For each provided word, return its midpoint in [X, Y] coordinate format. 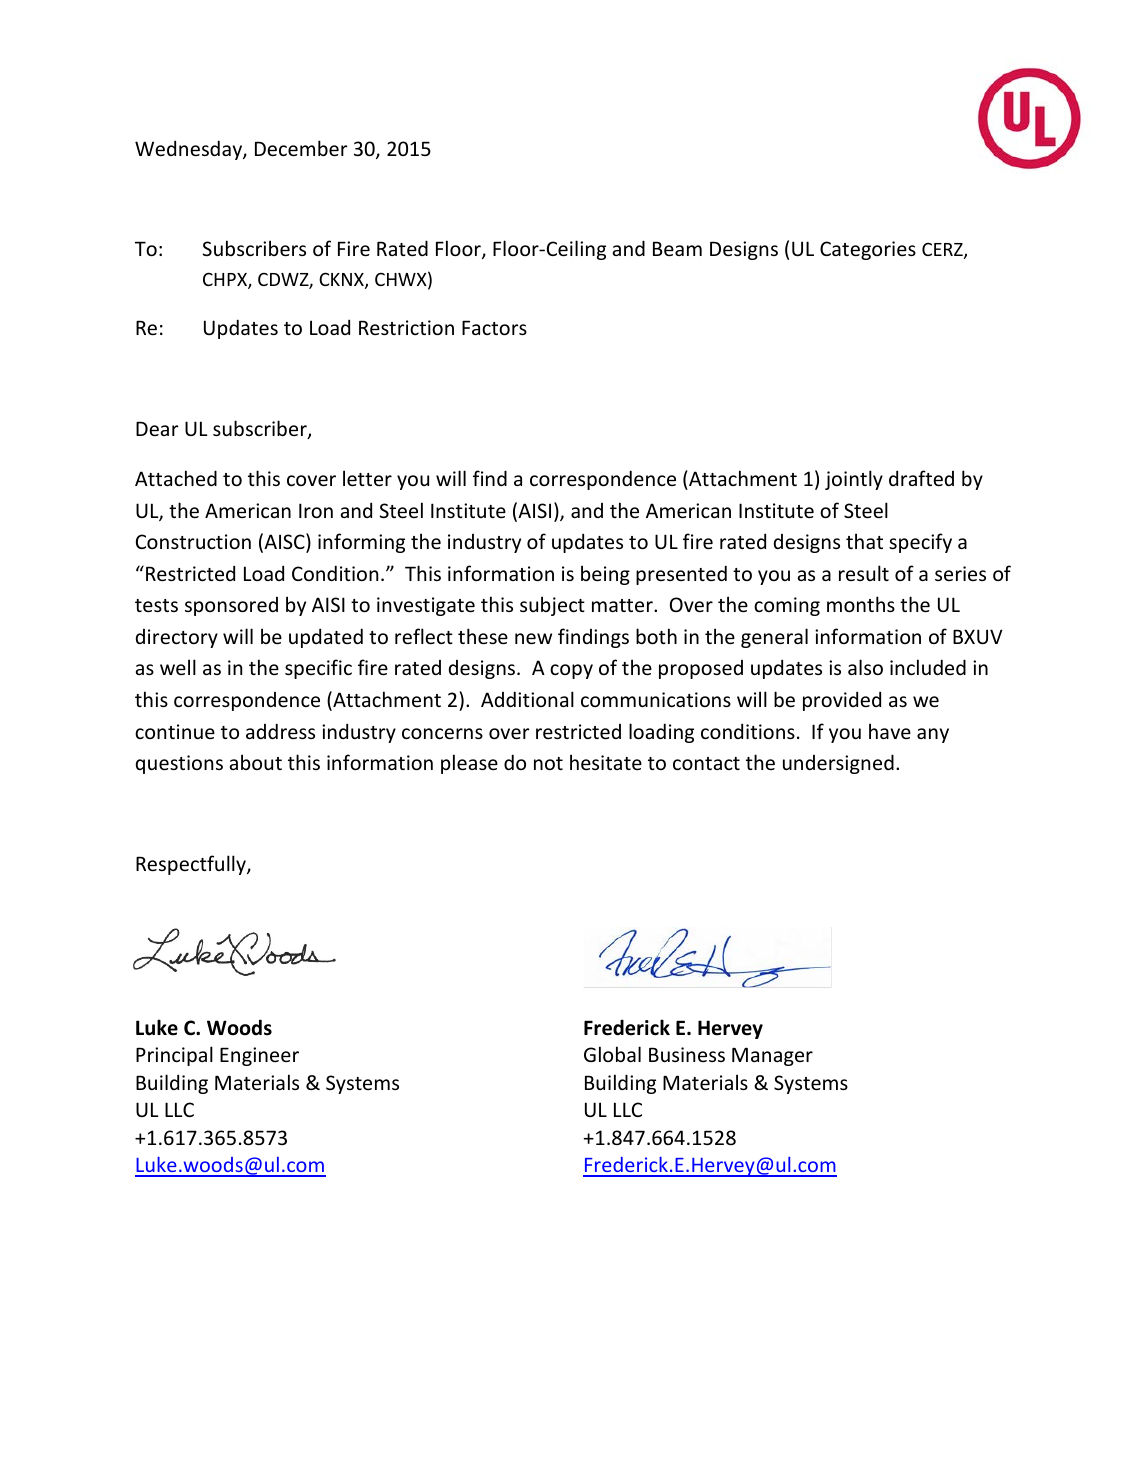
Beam [677, 248]
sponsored [231, 606]
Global [612, 1054]
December [301, 148]
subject [552, 606]
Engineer [259, 1056]
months [861, 604]
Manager [772, 1056]
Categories [868, 250]
